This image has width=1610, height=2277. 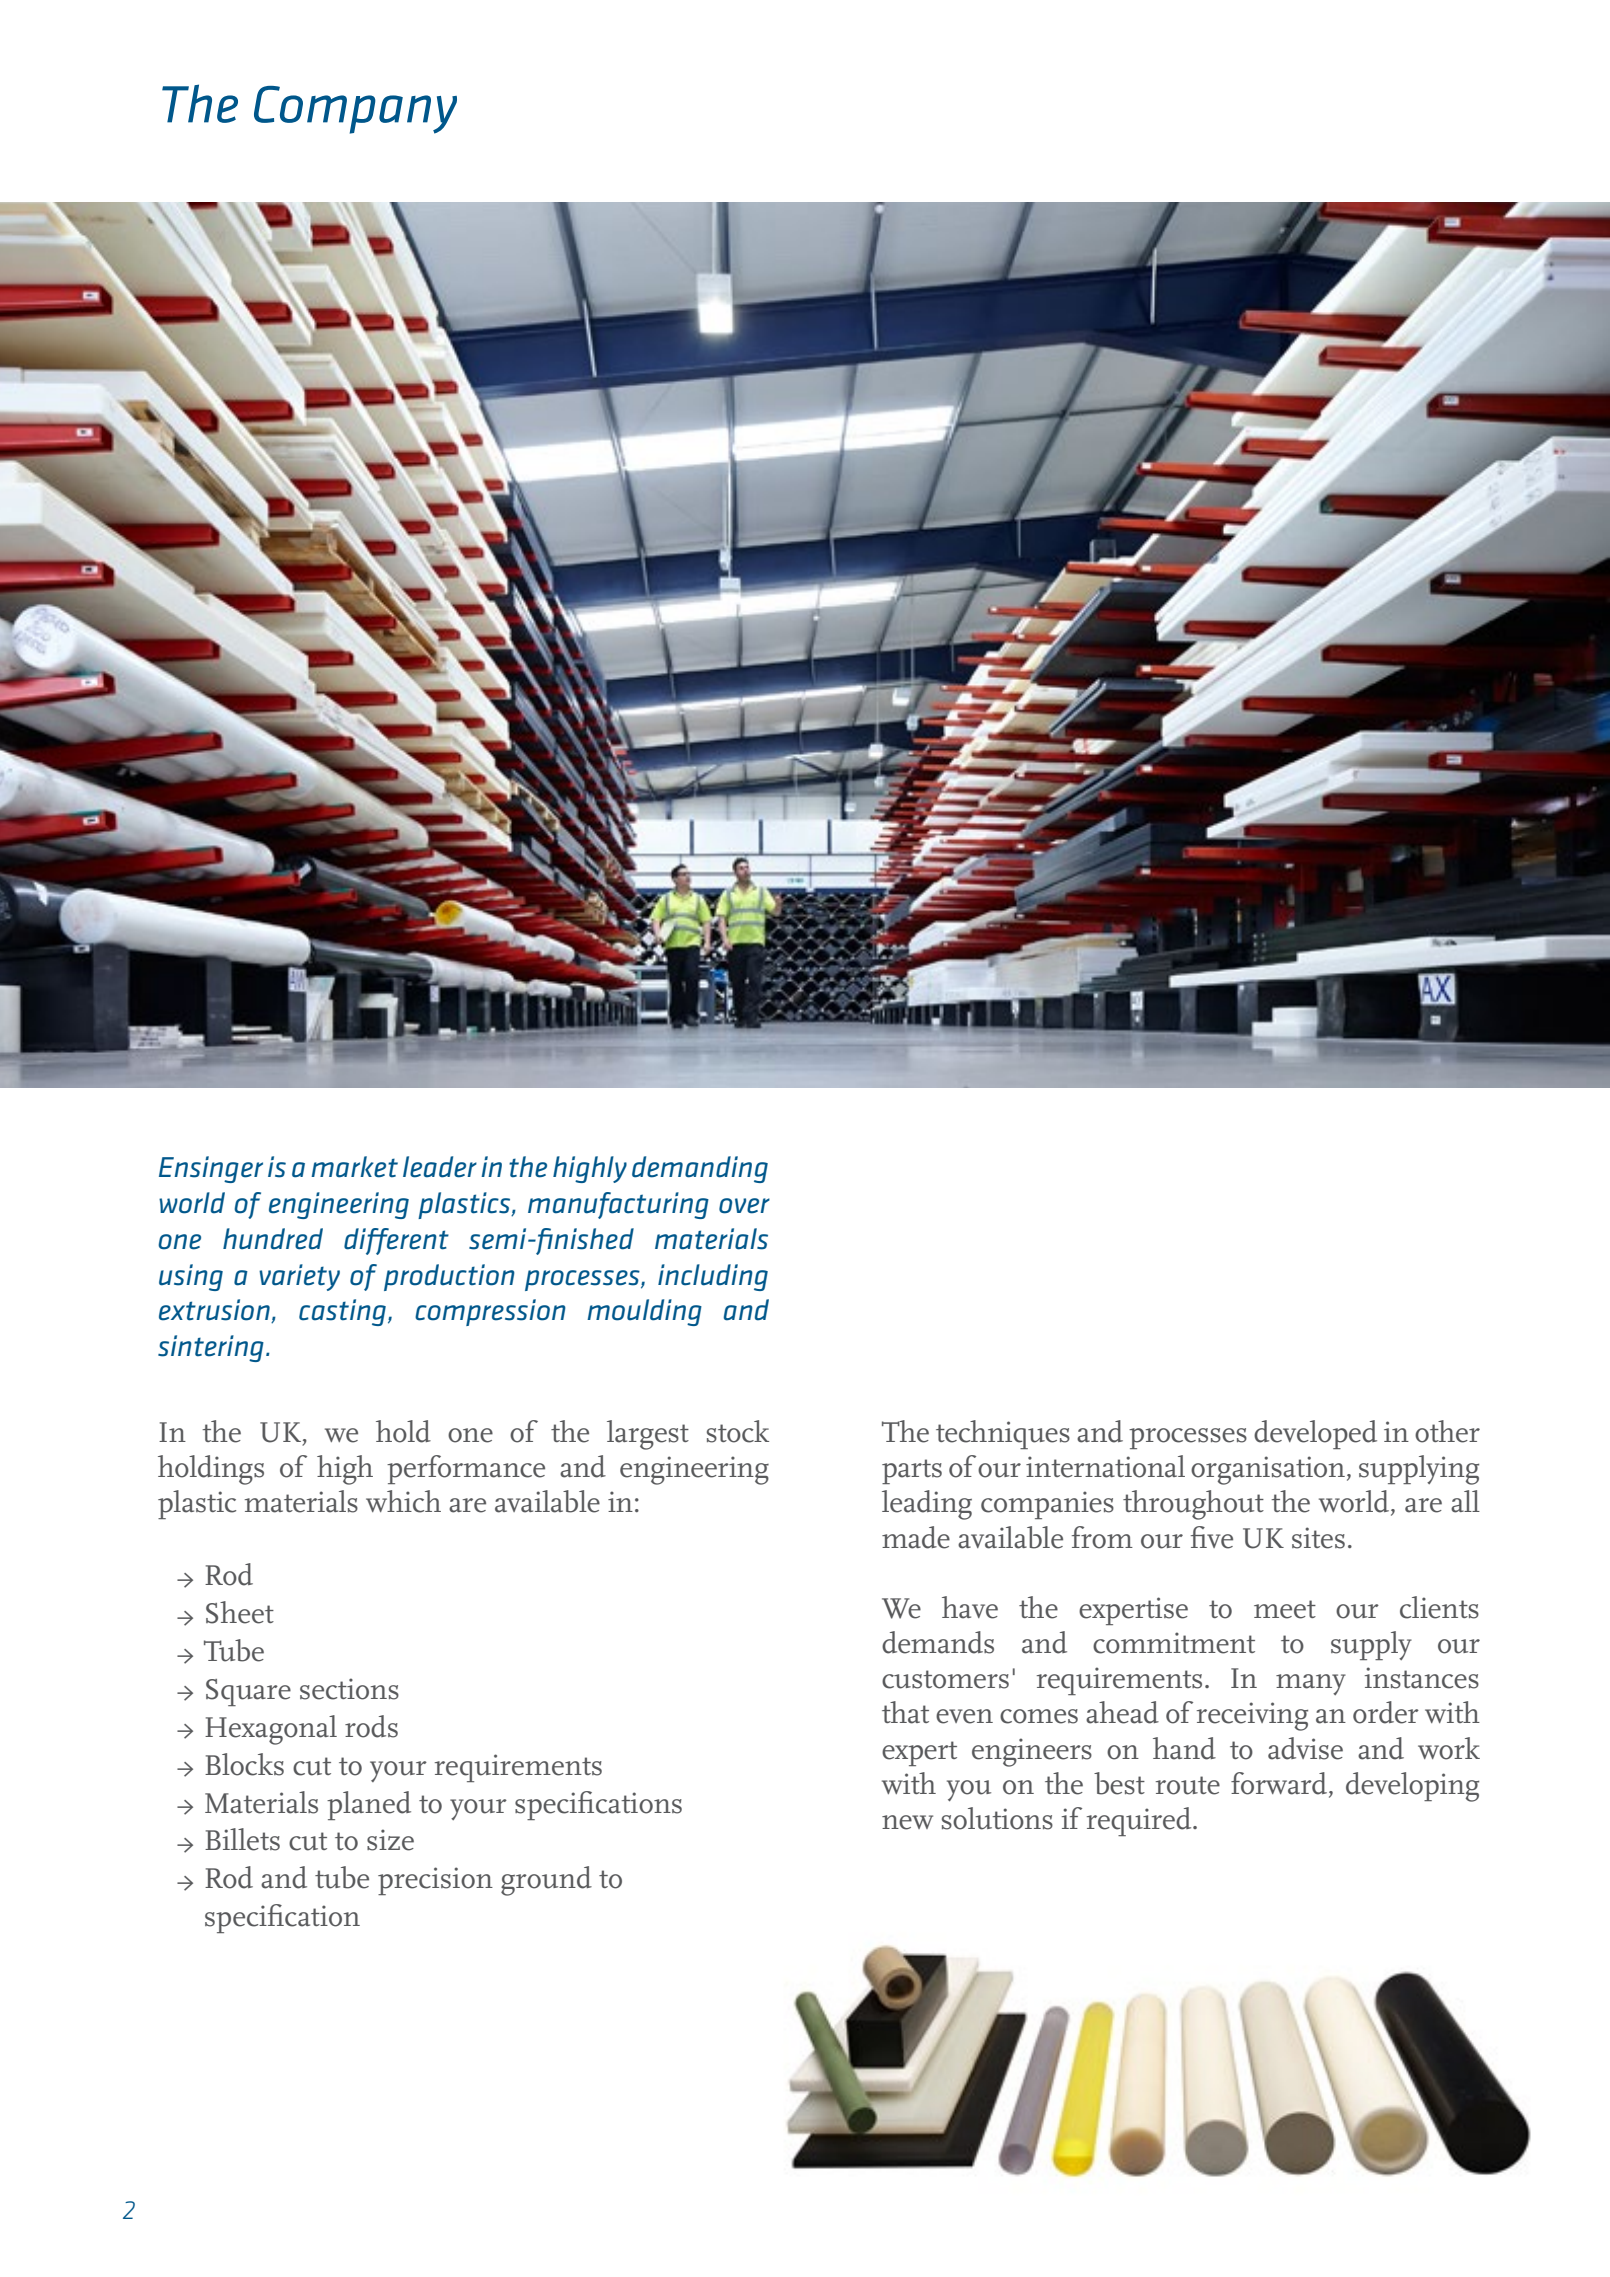 I want to click on stock, so click(x=738, y=1431).
